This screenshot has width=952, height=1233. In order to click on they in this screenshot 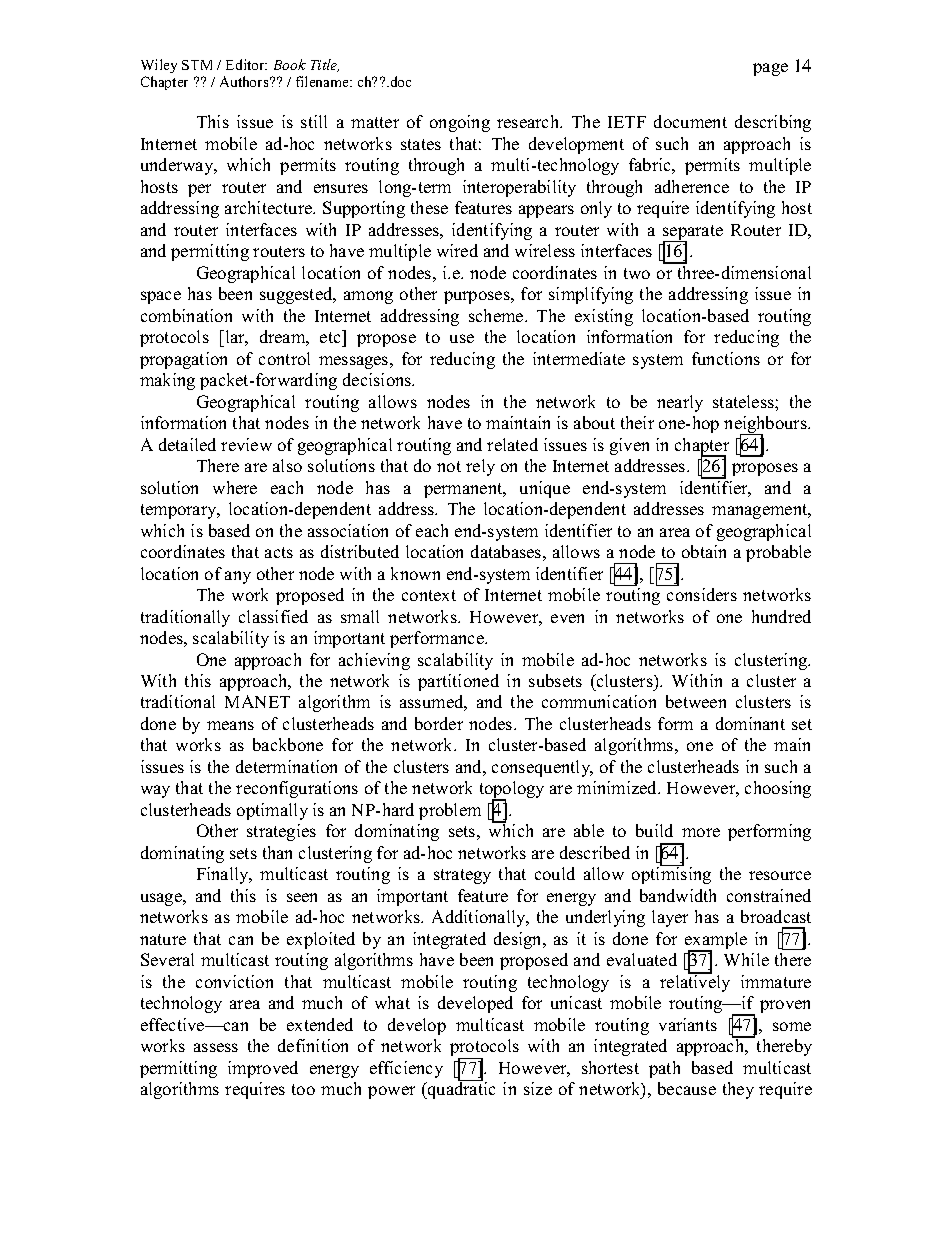, I will do `click(738, 1090)`.
